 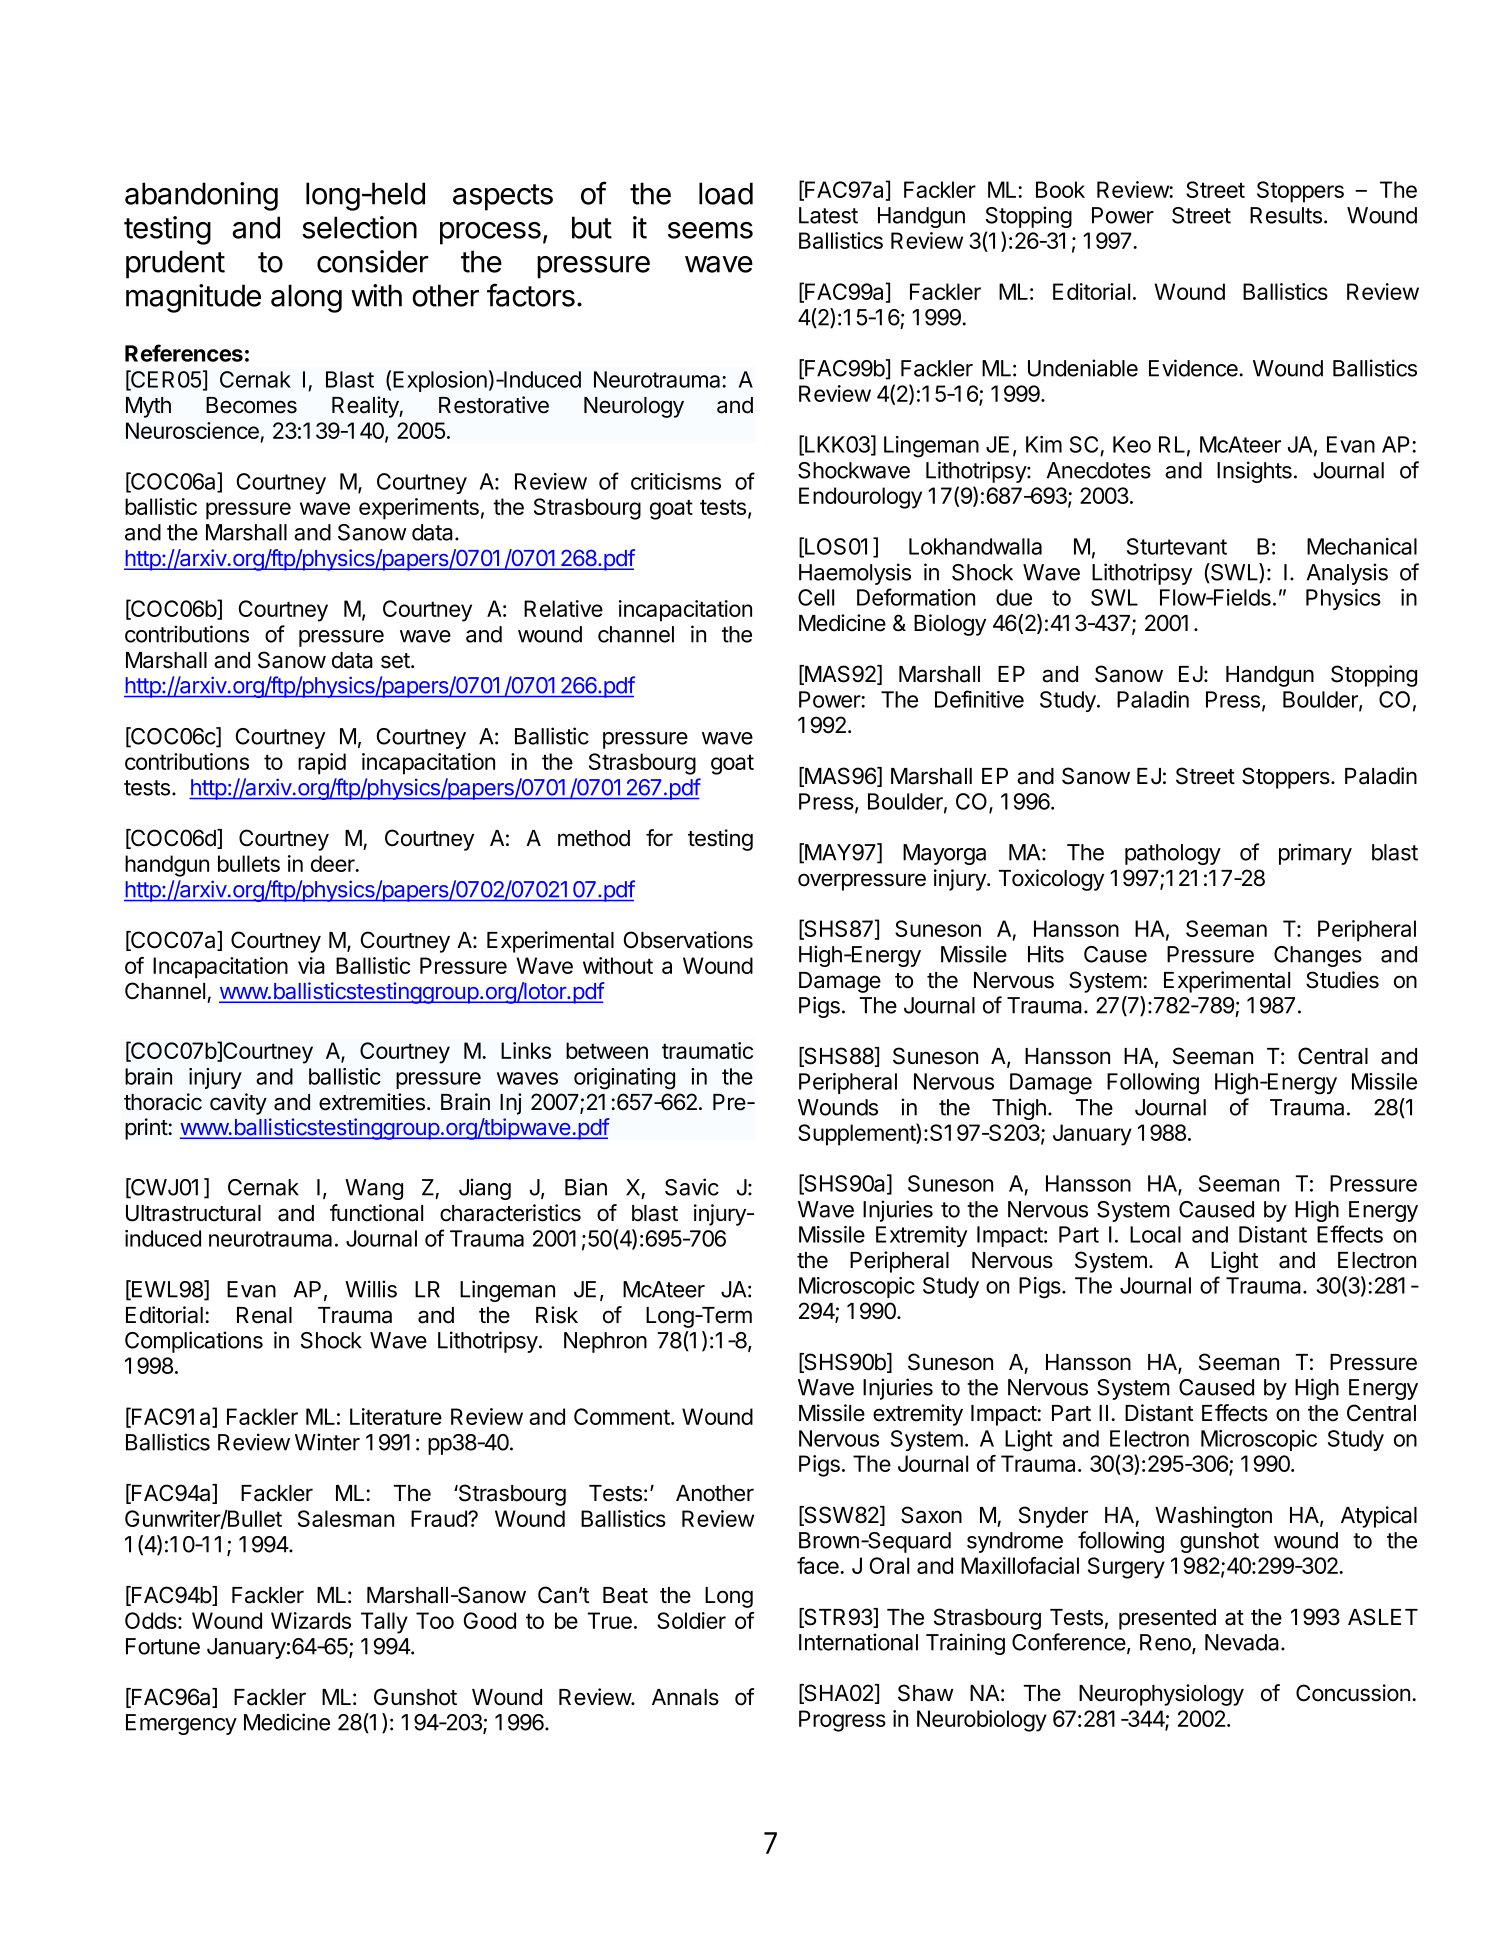 What do you see at coordinates (710, 230) in the screenshot?
I see `seems` at bounding box center [710, 230].
